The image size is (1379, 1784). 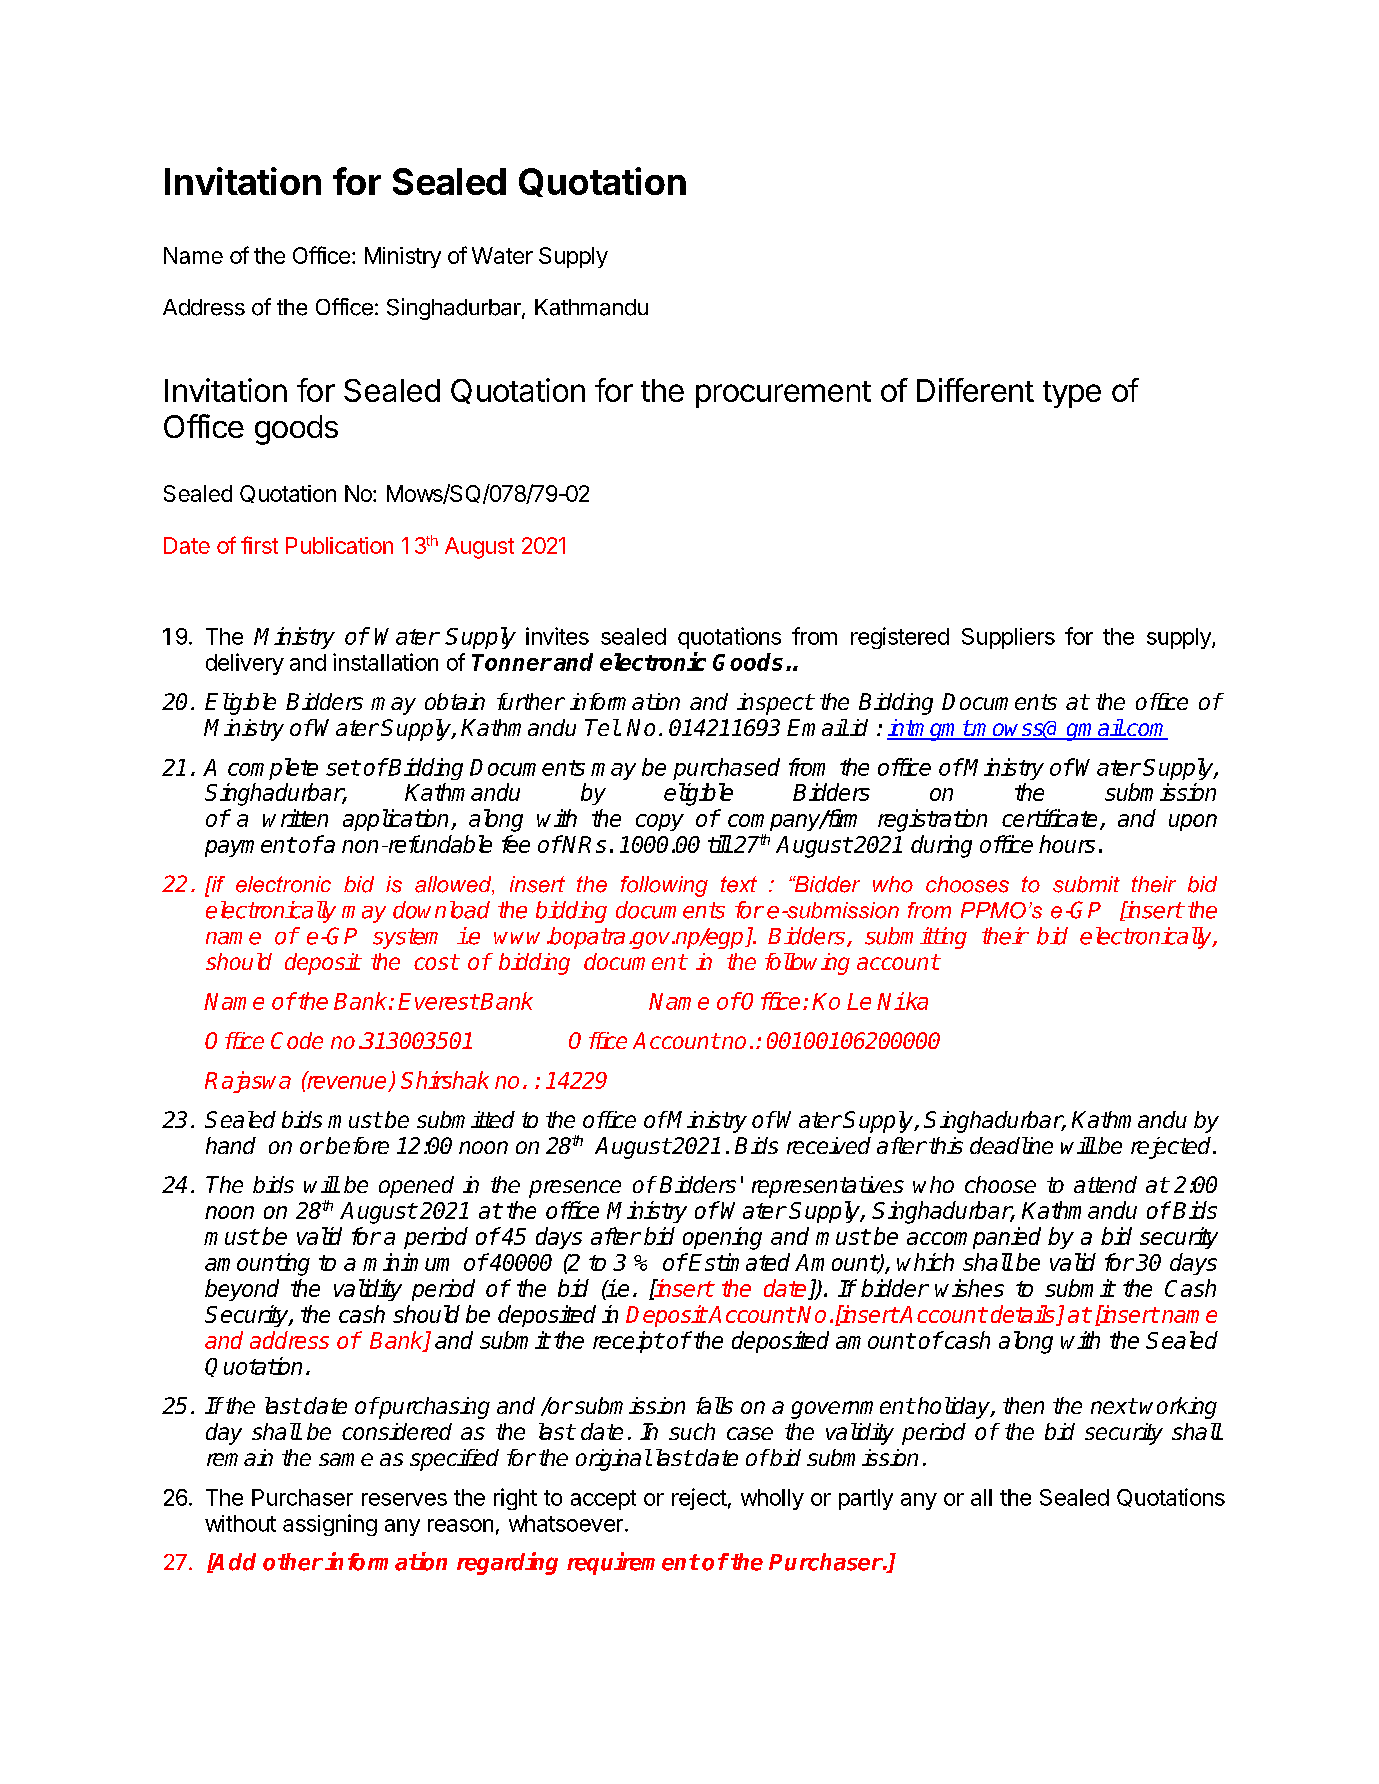 I want to click on before, so click(x=357, y=1145).
